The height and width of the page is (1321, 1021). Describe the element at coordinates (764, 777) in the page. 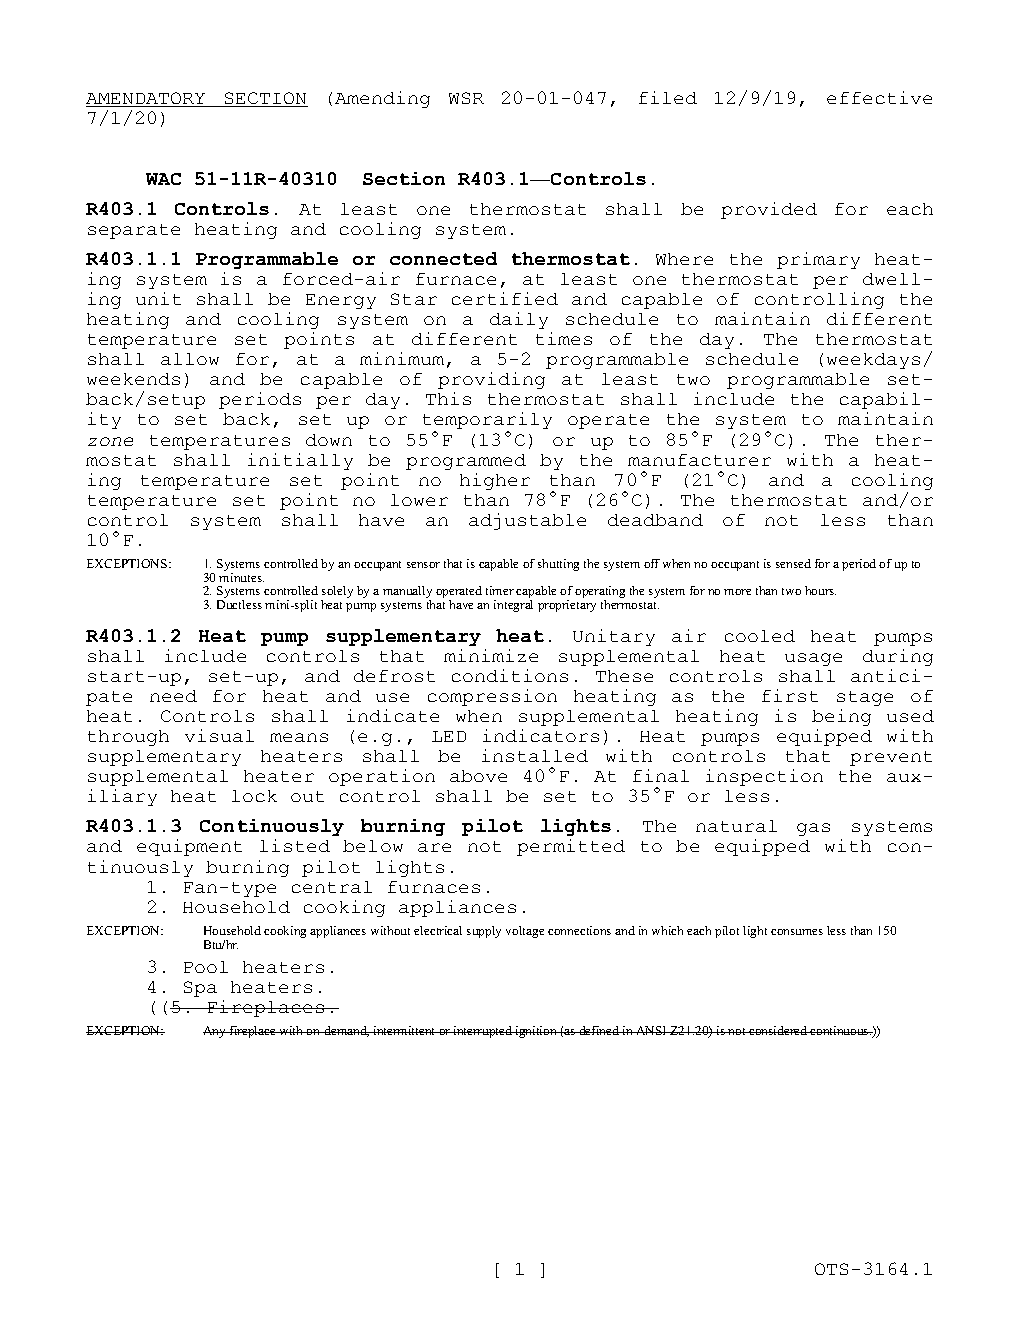

I see `inspection` at that location.
